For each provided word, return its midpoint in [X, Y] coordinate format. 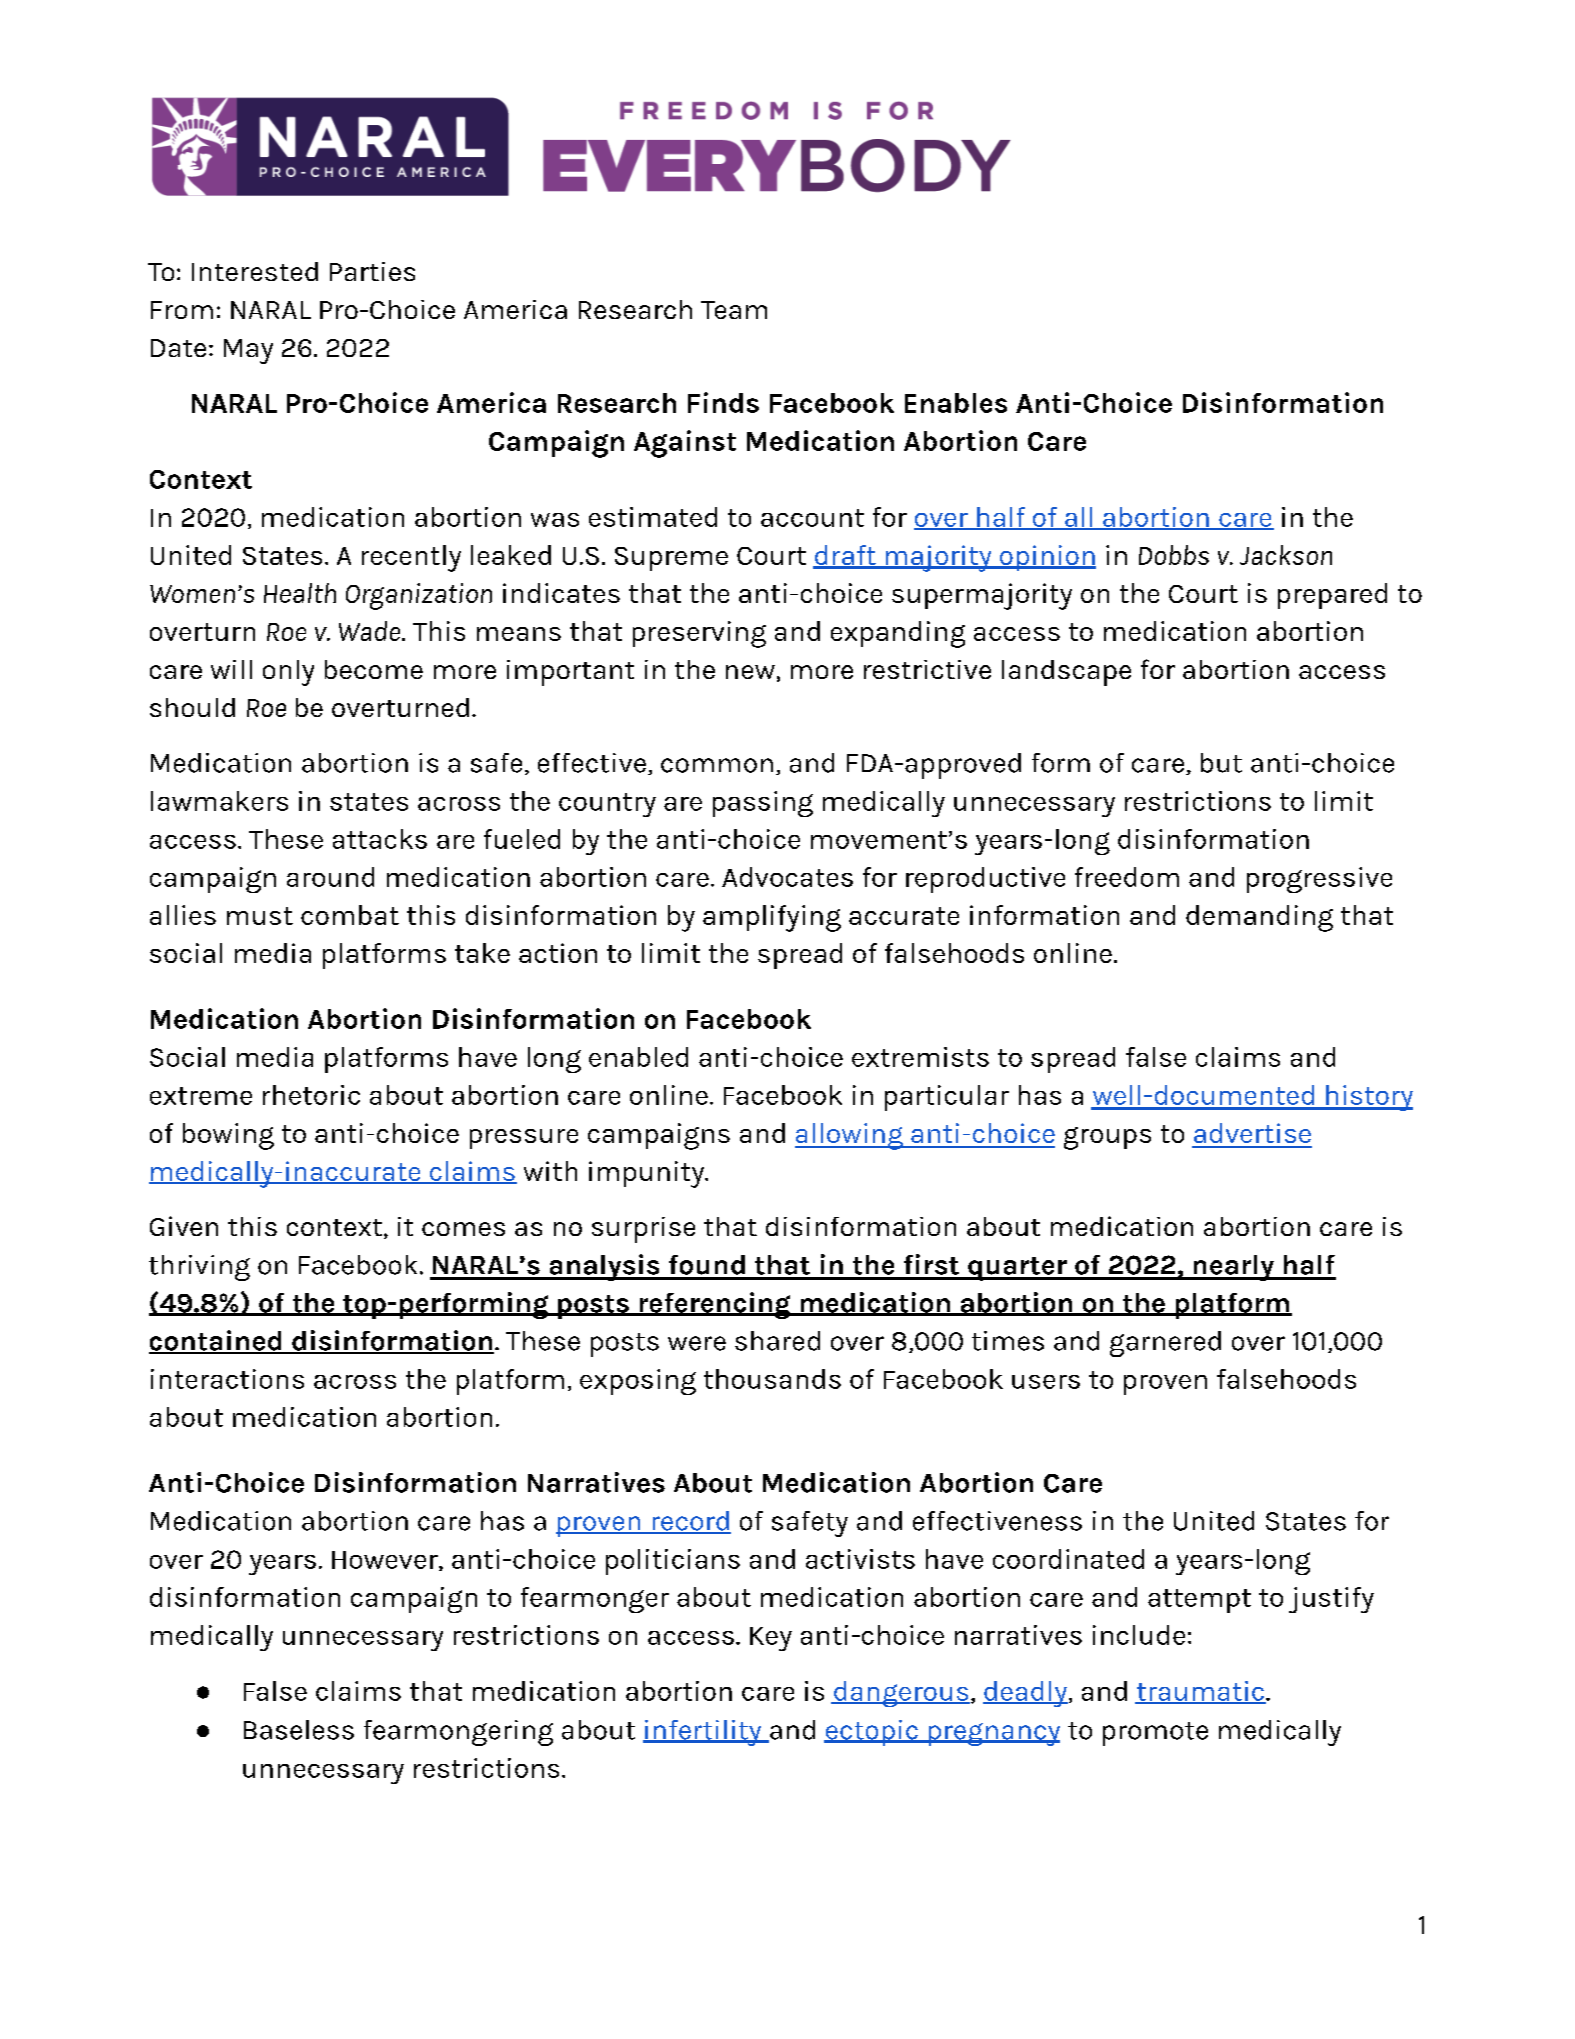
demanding [1259, 918]
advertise [1252, 1133]
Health [300, 593]
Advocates [787, 877]
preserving [699, 634]
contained [216, 1341]
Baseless [299, 1730]
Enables [956, 403]
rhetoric [311, 1095]
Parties [372, 271]
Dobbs [1174, 555]
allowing [850, 1136]
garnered [1165, 1344]
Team [734, 310]
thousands [772, 1379]
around [330, 877]
